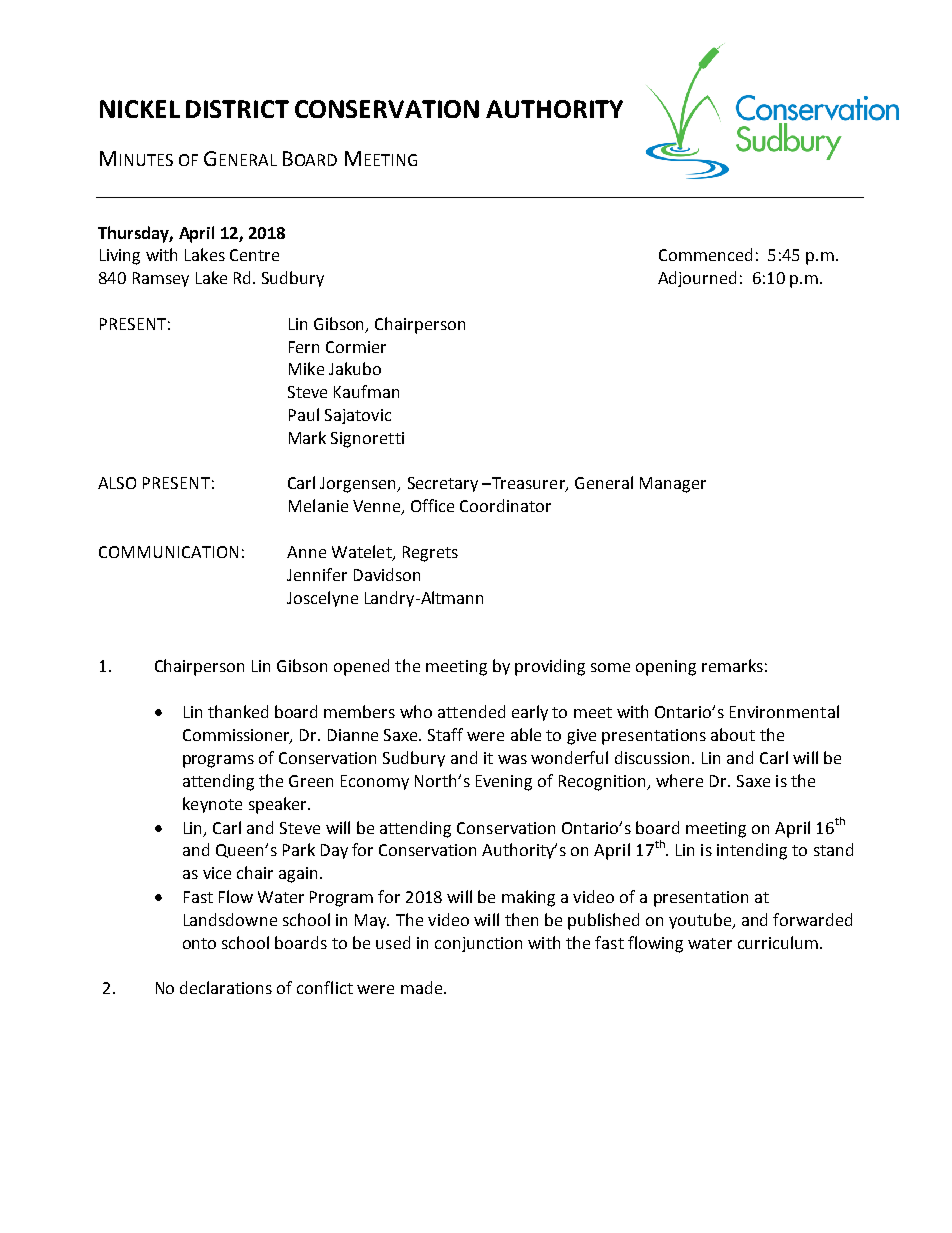  I want to click on curriculum, so click(778, 942).
